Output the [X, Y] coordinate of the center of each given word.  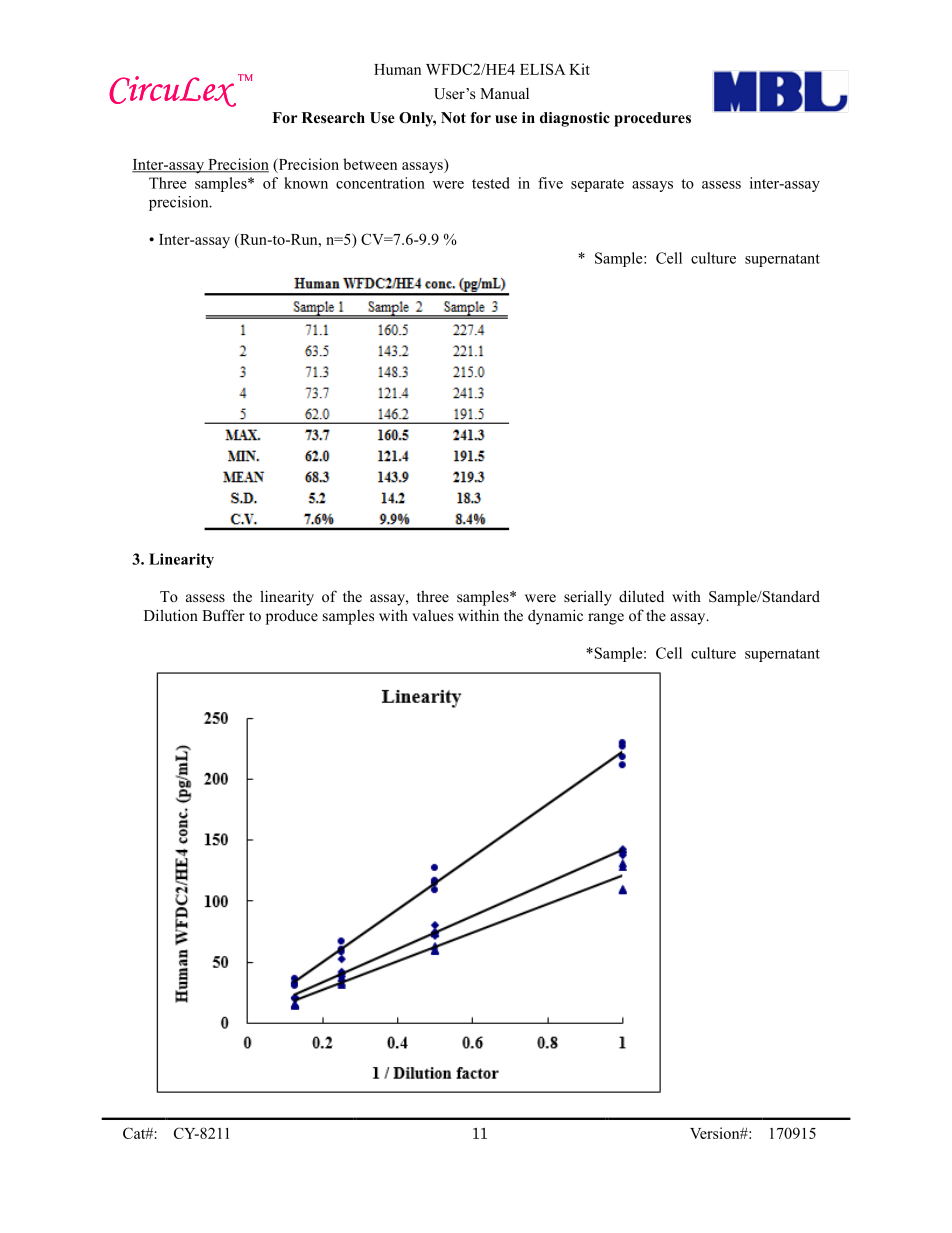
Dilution [171, 615]
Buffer [223, 615]
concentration [380, 183]
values [432, 615]
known [306, 183]
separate [597, 185]
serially [588, 598]
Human [397, 69]
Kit [579, 69]
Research [333, 117]
